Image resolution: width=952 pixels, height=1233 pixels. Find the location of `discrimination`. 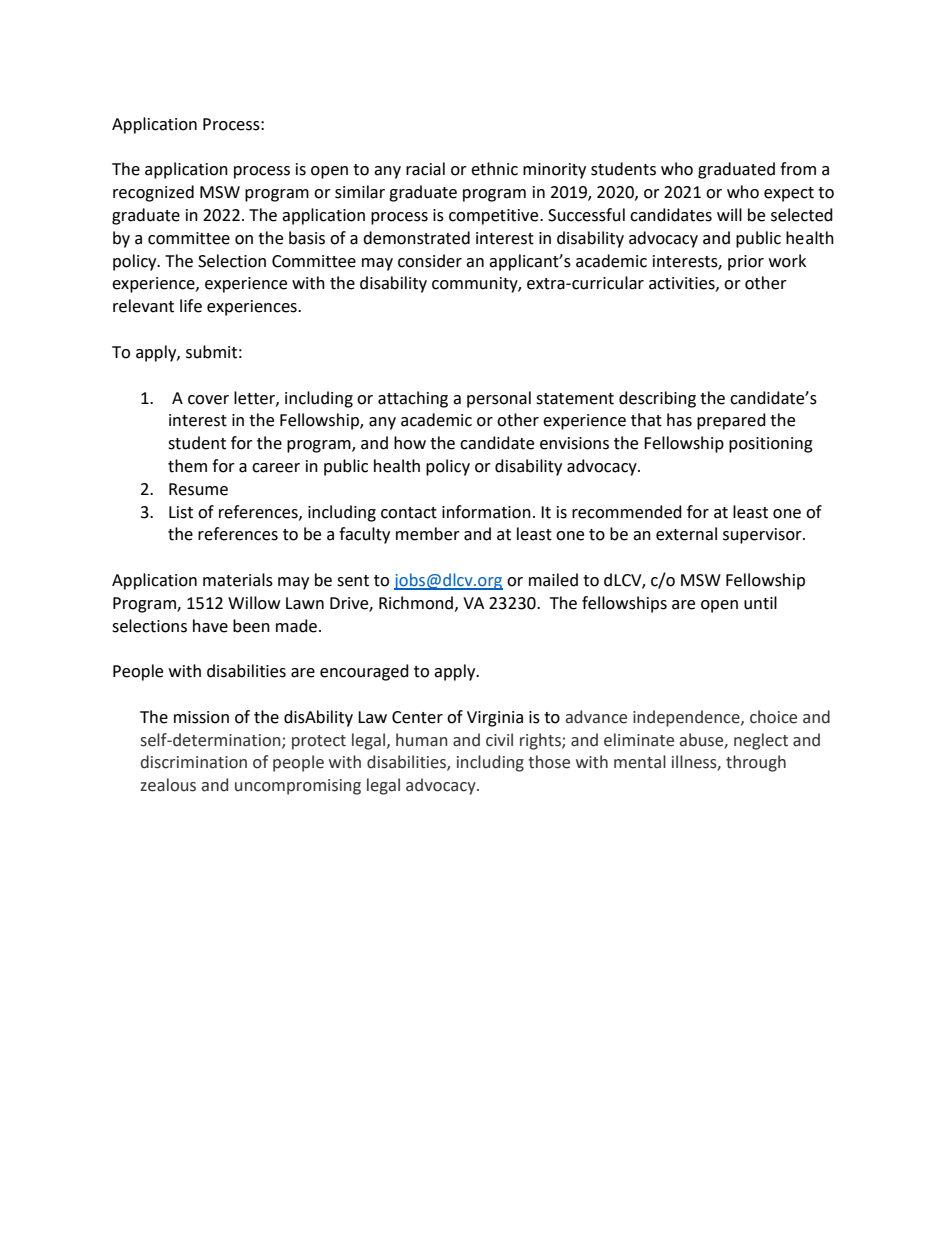

discrimination is located at coordinates (194, 762).
